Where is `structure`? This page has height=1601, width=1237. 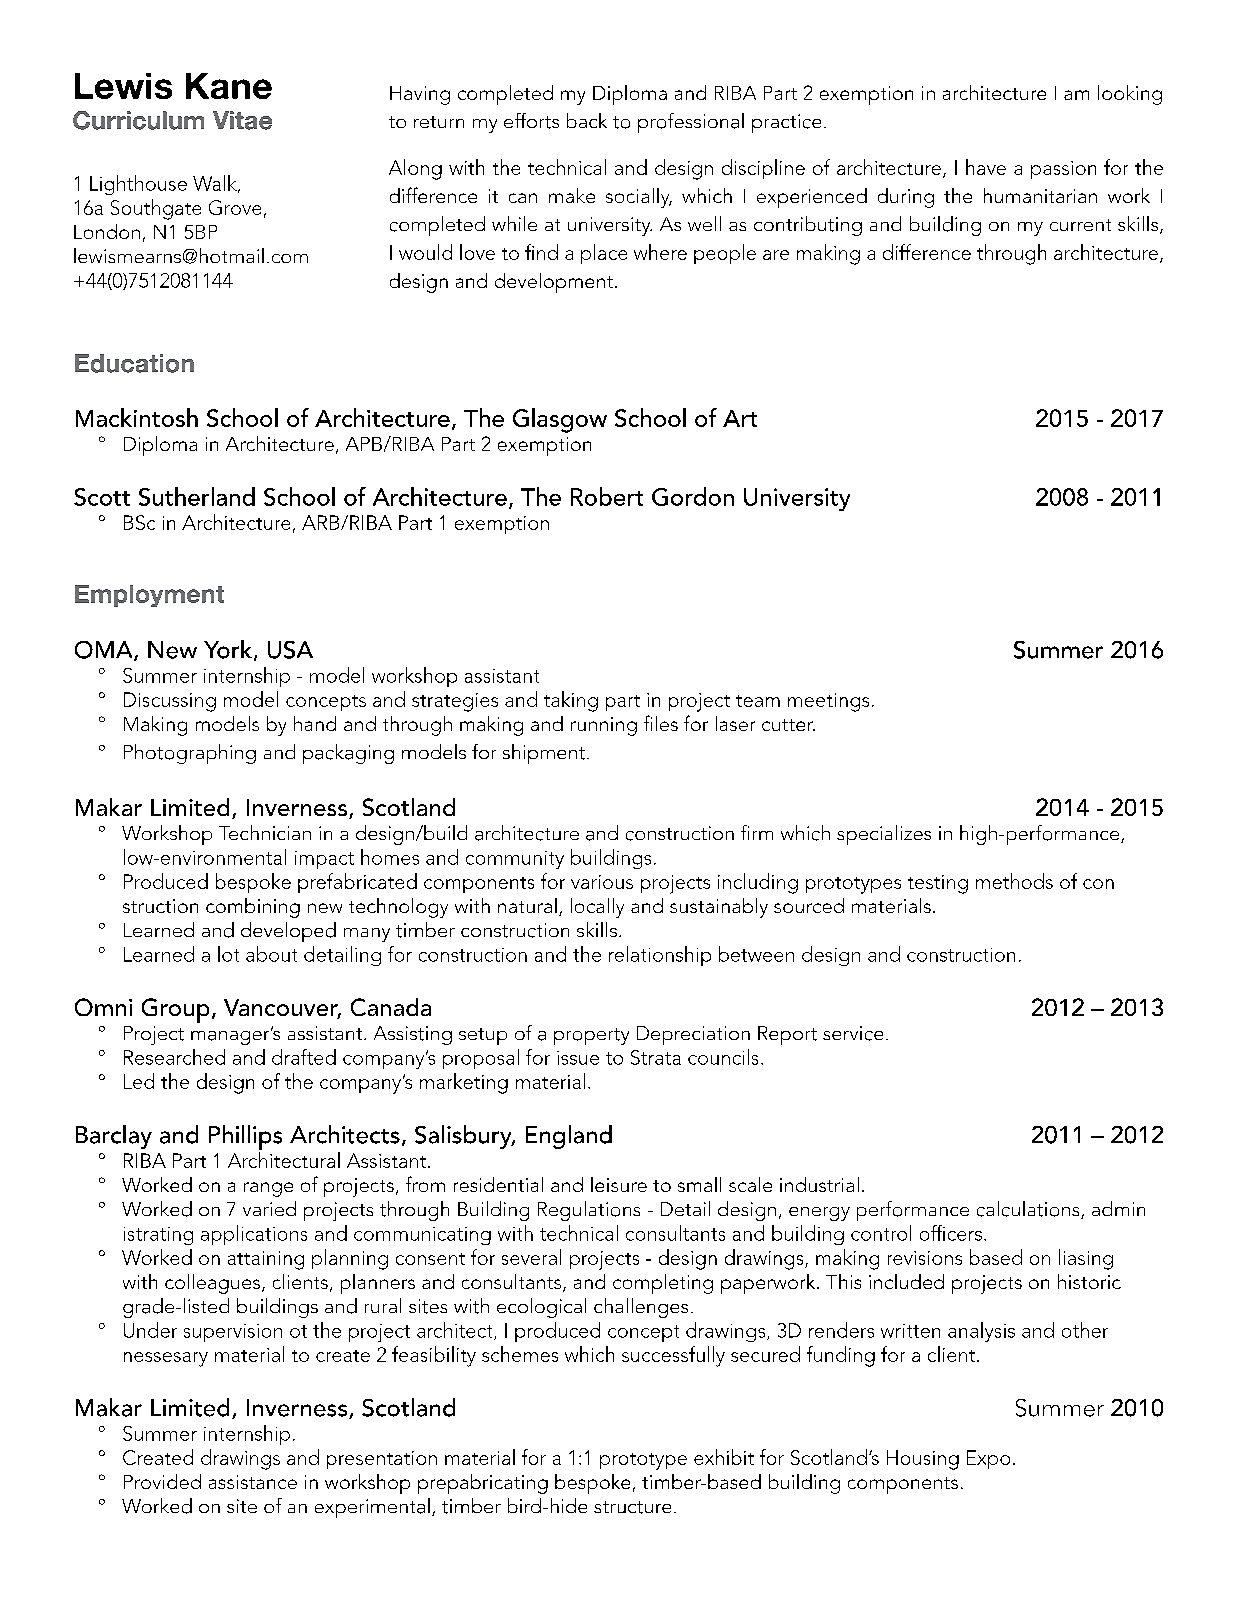
structure is located at coordinates (632, 1507).
